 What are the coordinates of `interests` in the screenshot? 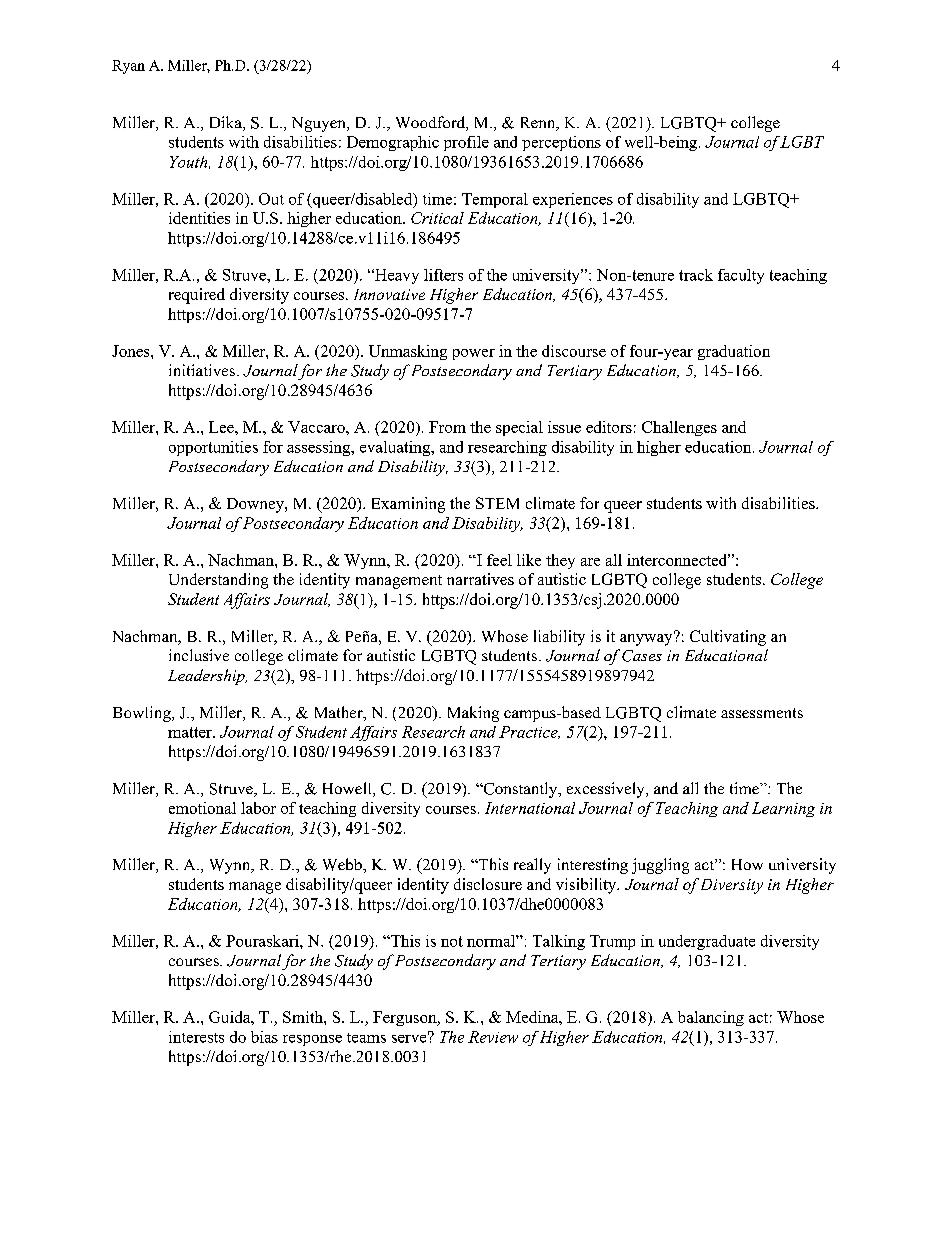 It's located at (196, 1037).
